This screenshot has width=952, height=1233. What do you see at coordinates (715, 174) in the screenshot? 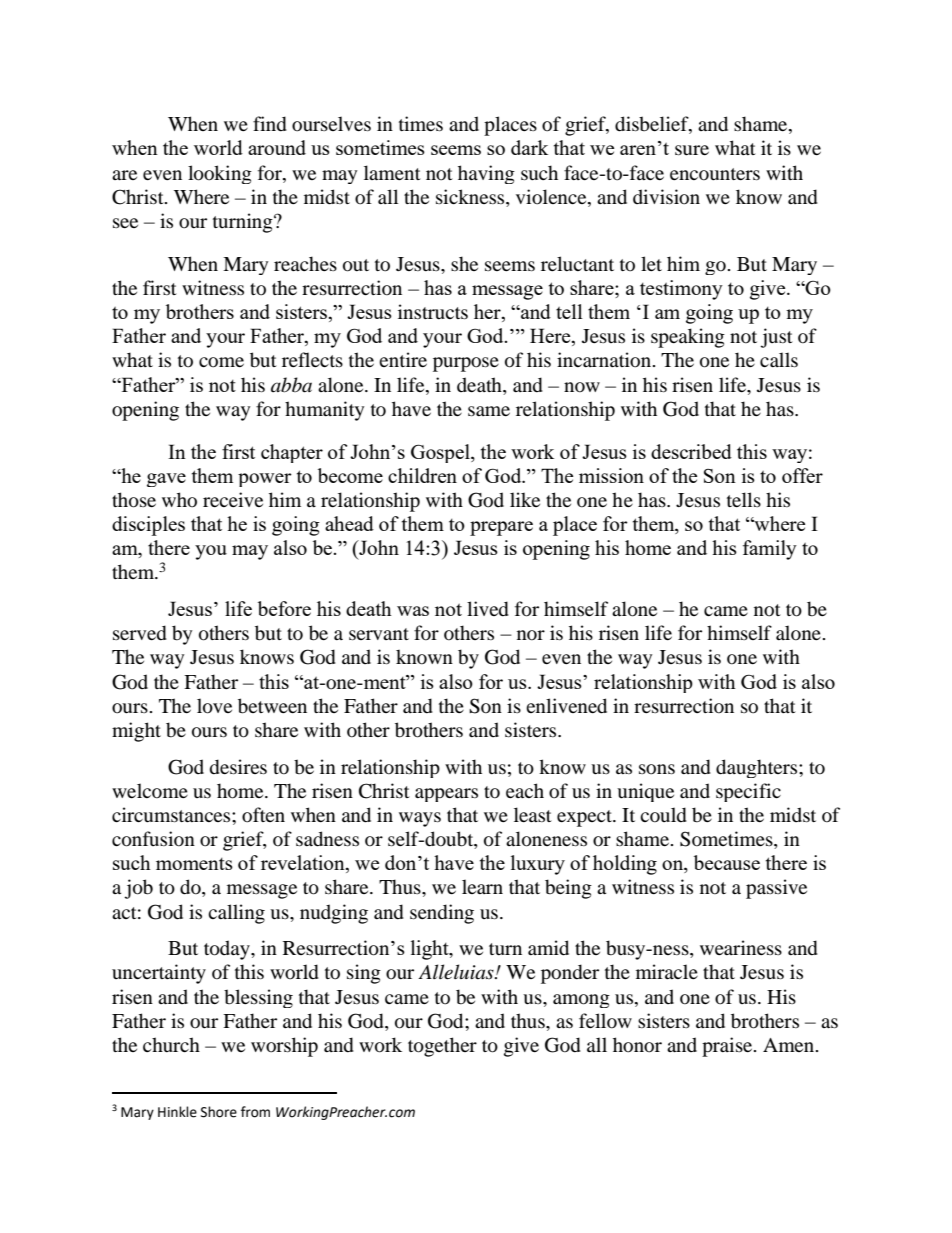
I see `encounters` at bounding box center [715, 174].
